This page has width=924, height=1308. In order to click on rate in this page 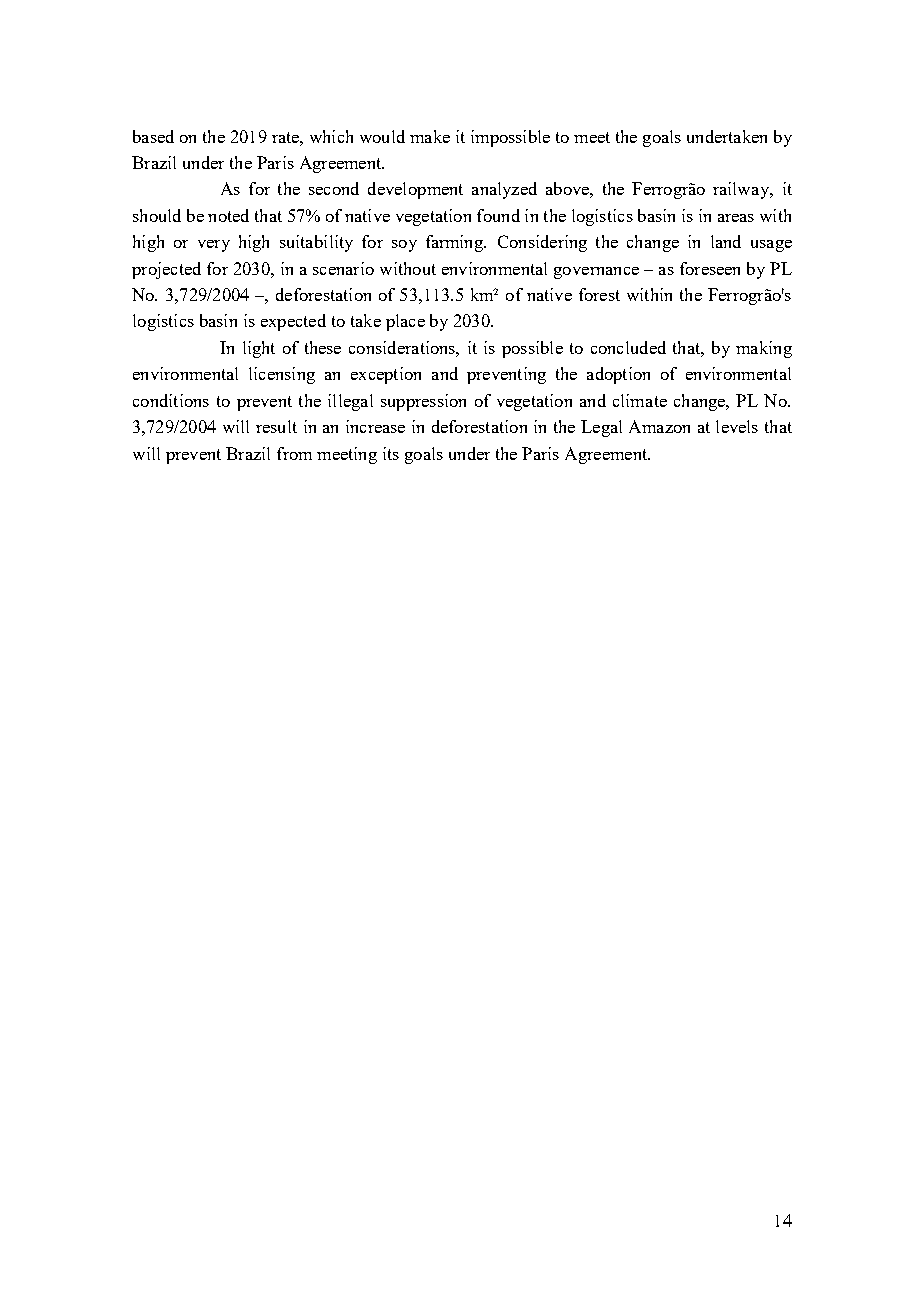, I will do `click(286, 137)`.
